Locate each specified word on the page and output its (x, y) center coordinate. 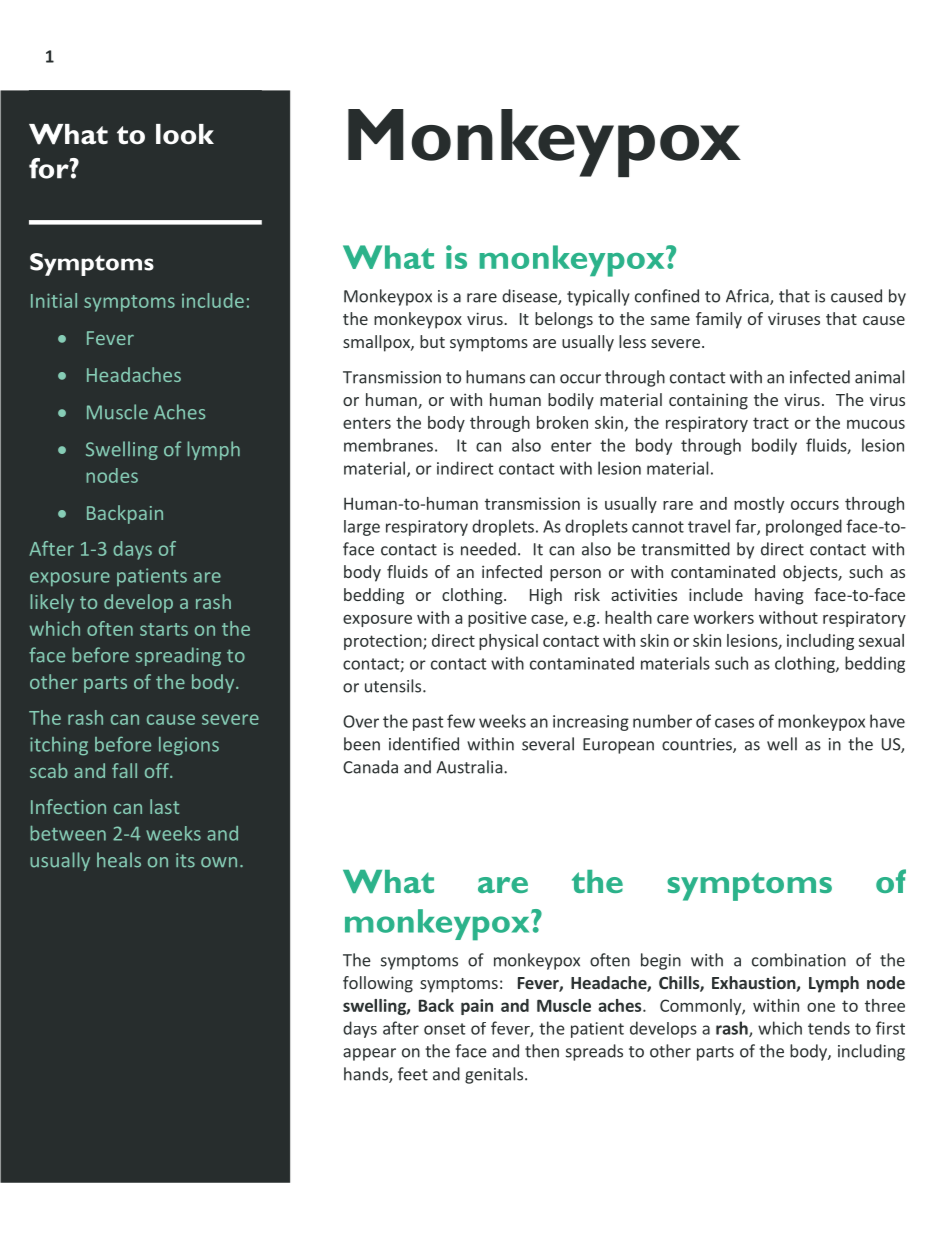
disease (530, 297)
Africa (748, 297)
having (779, 596)
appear (369, 1054)
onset (444, 1029)
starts (164, 629)
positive (497, 619)
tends (829, 1028)
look (185, 134)
